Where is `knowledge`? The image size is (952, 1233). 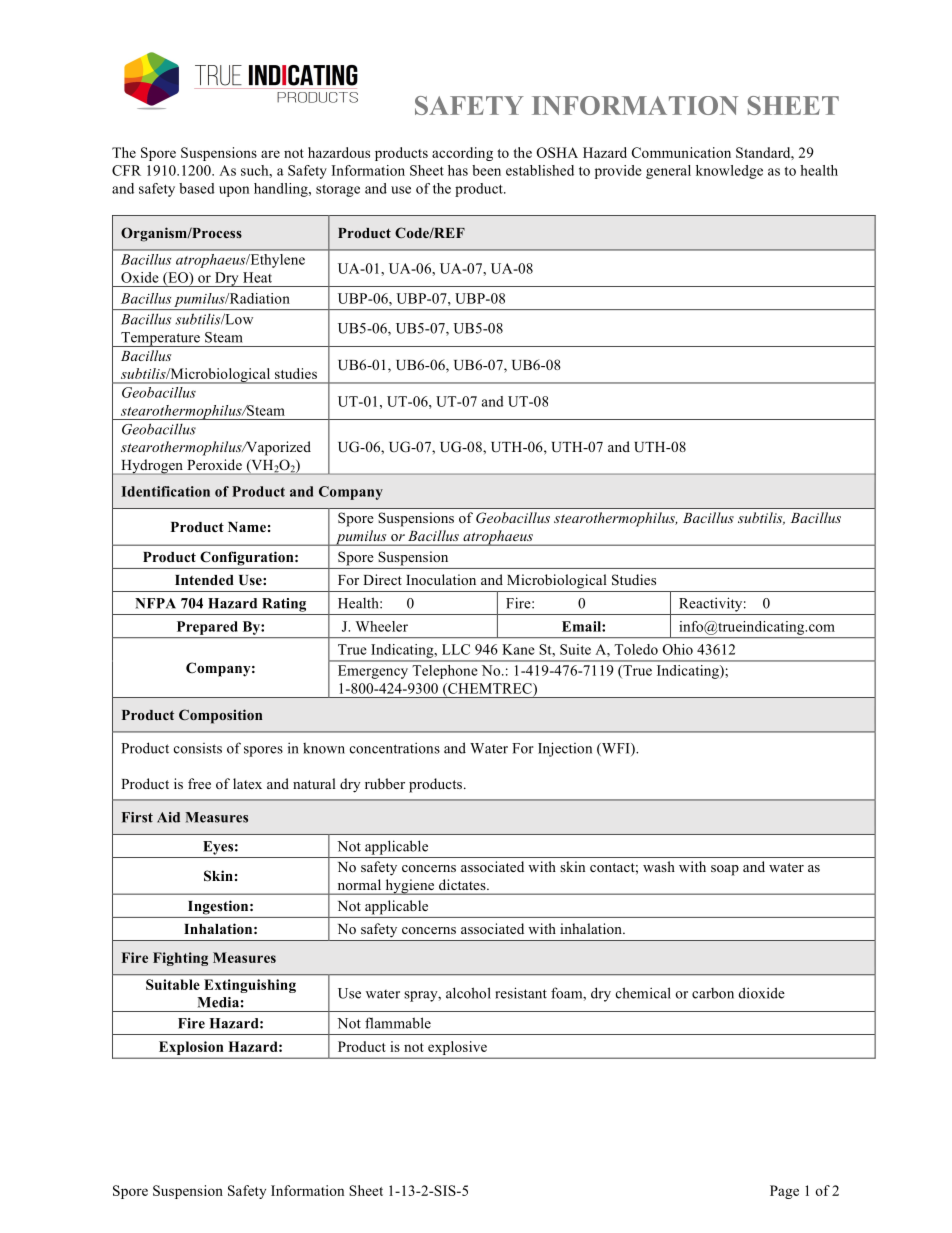 knowledge is located at coordinates (729, 172).
